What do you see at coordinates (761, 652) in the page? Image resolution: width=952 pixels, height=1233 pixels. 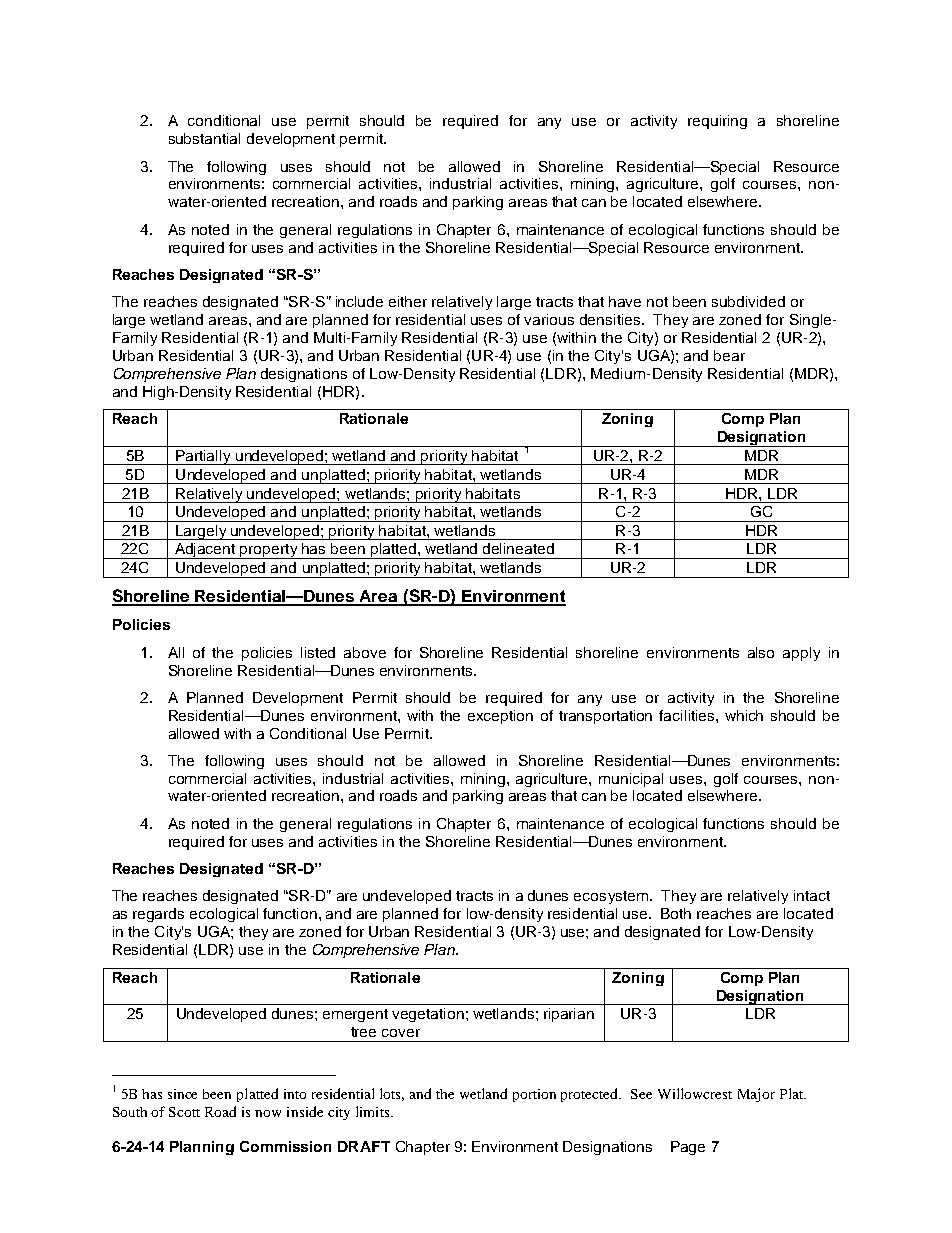 I see `also` at bounding box center [761, 652].
